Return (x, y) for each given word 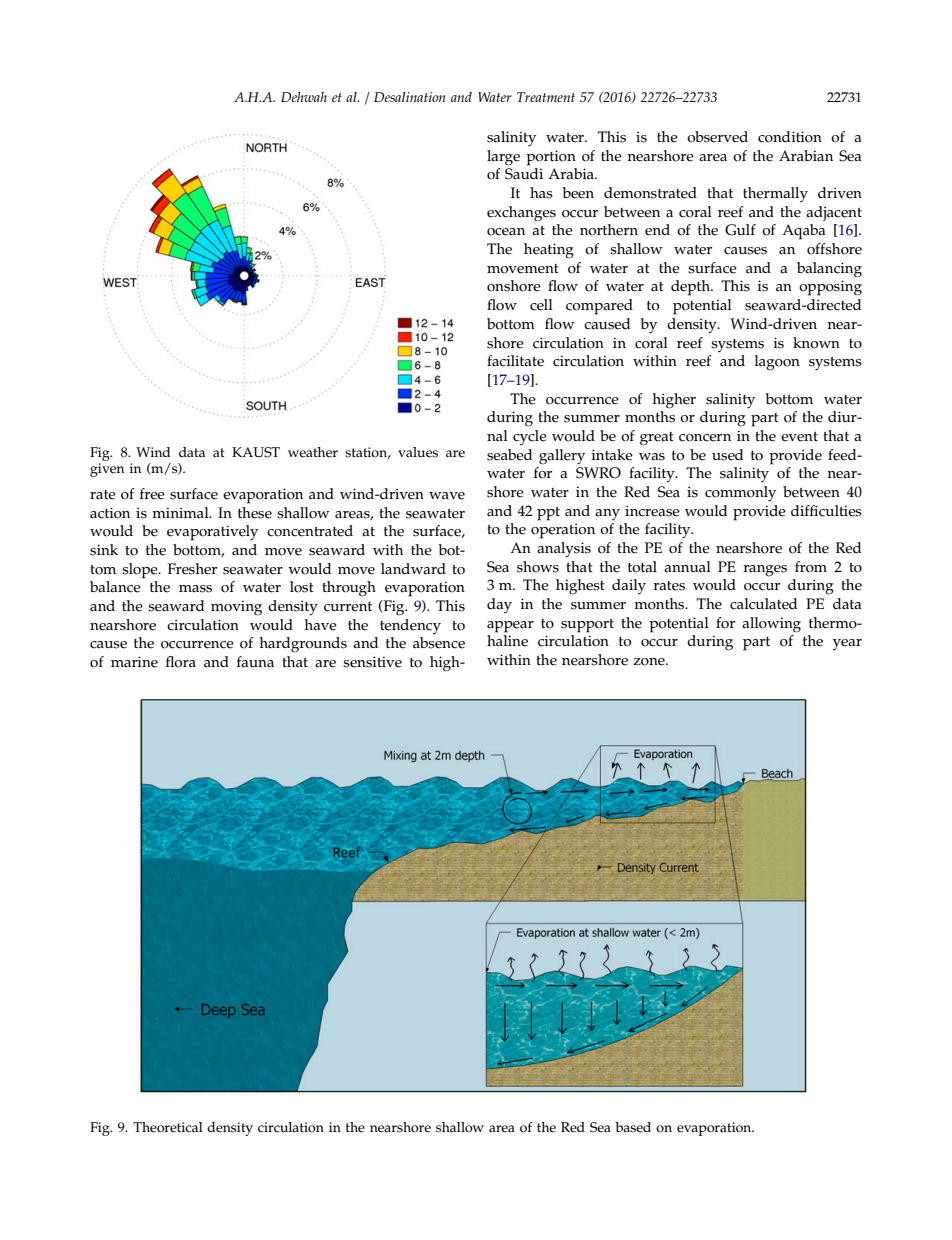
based (633, 1127)
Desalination (409, 97)
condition (790, 137)
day (499, 605)
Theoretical (168, 1127)
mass (195, 589)
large (503, 158)
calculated (763, 604)
